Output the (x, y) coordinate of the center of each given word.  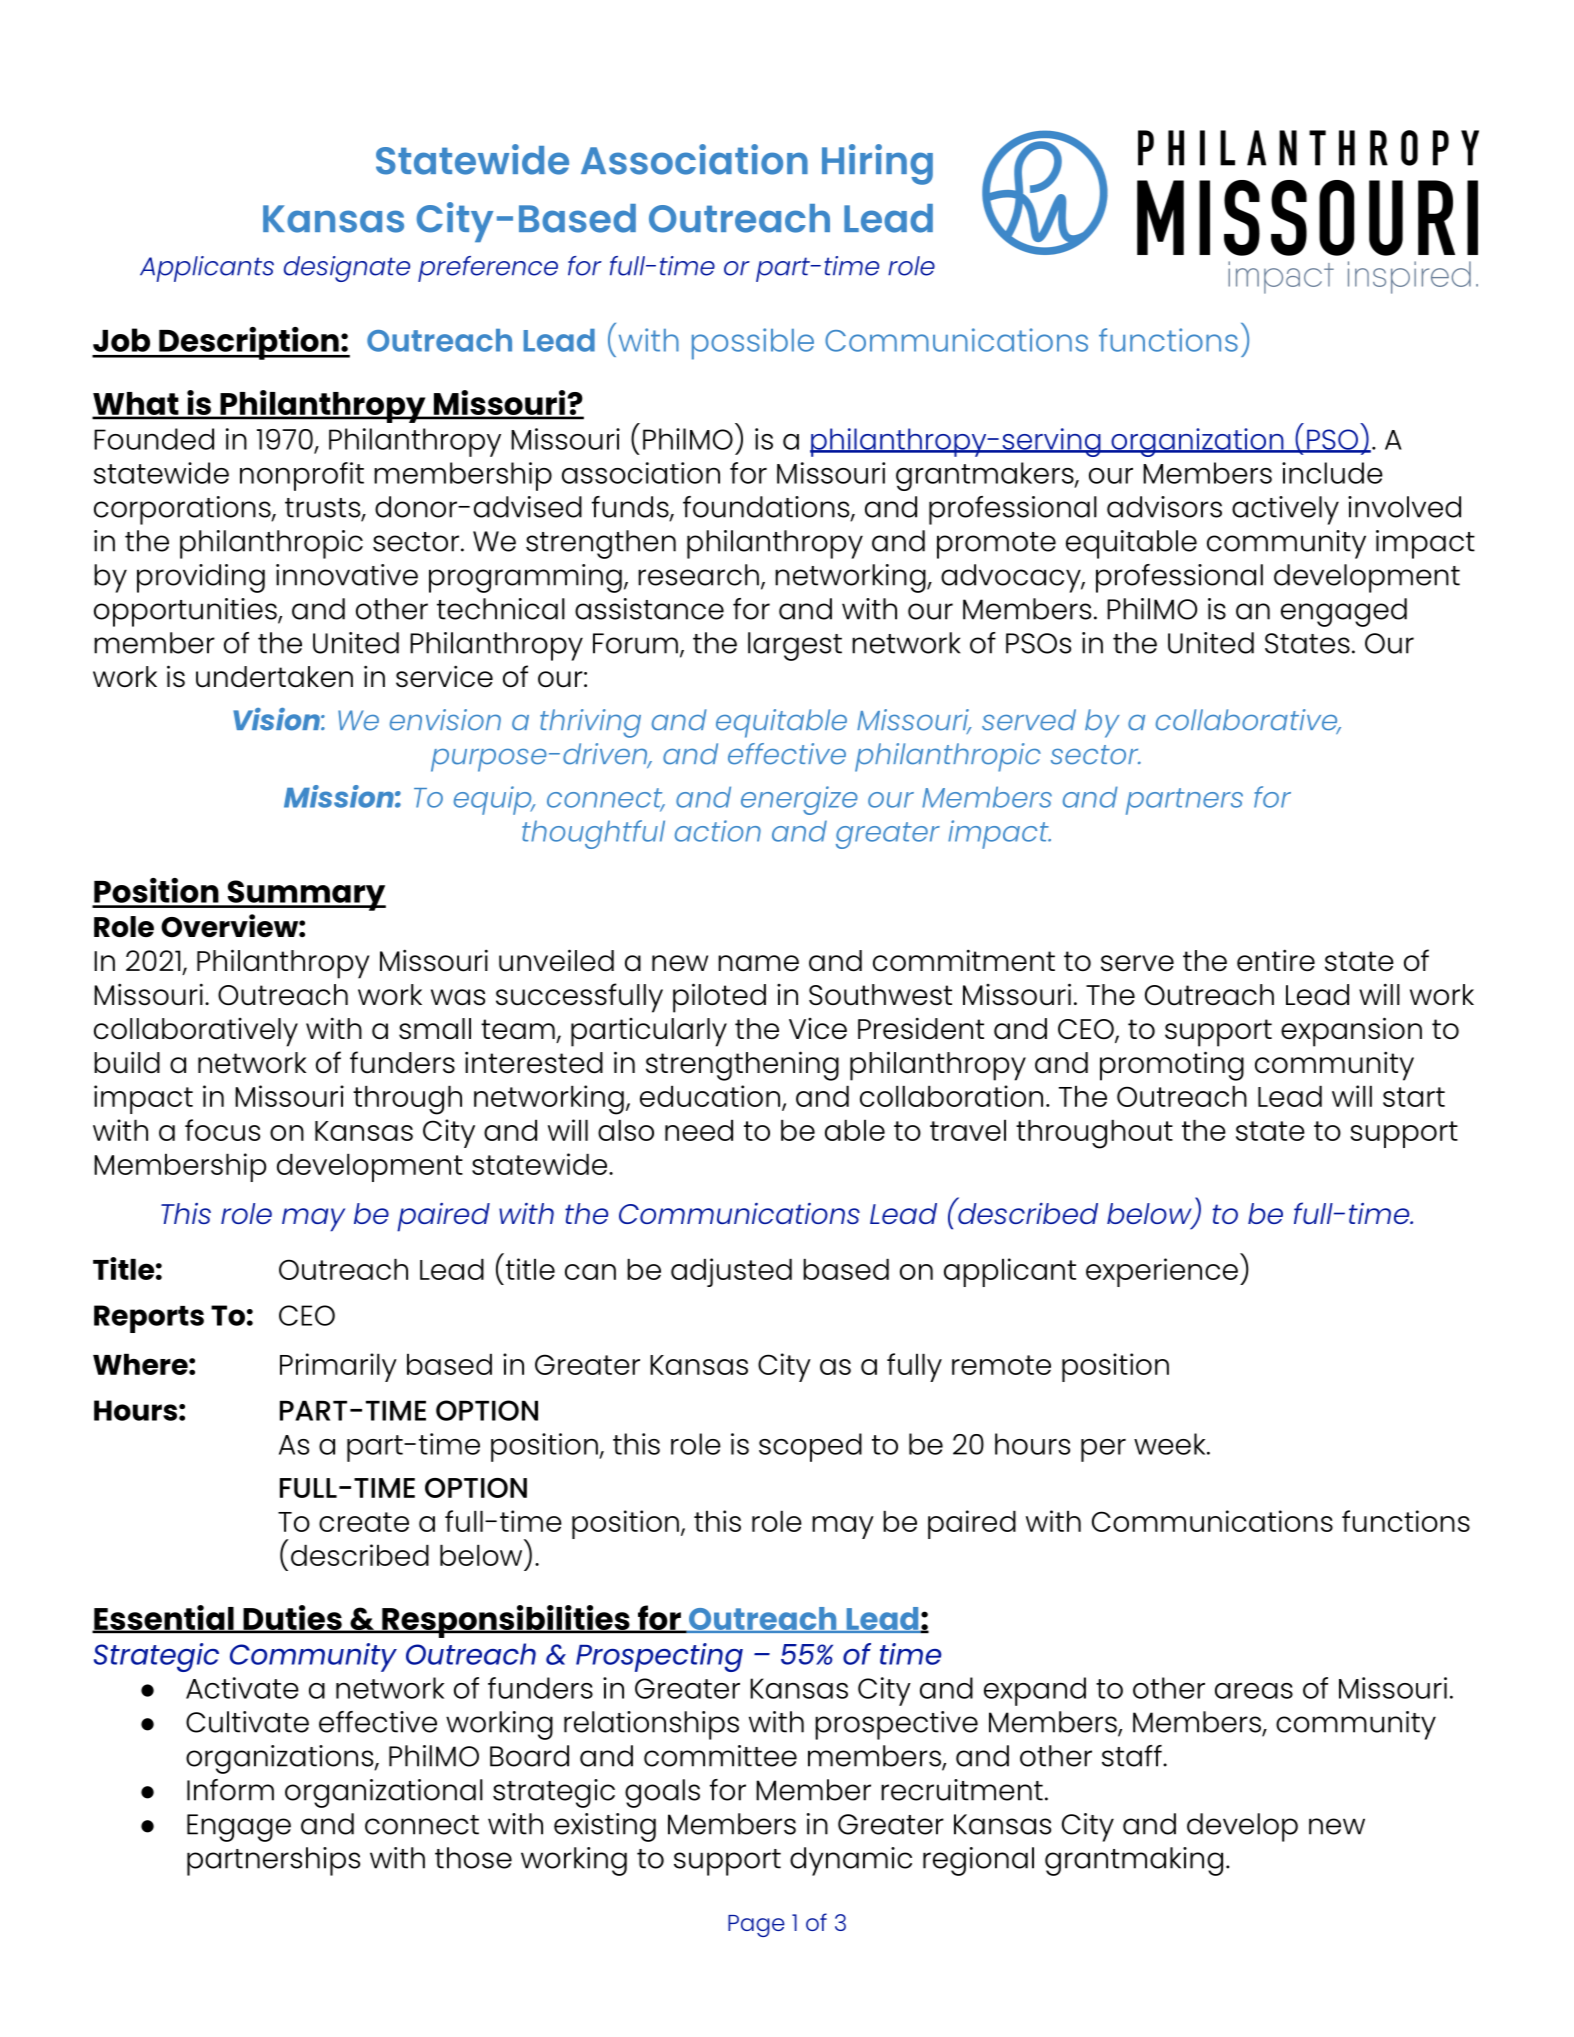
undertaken (274, 677)
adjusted (731, 1272)
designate (347, 269)
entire (1276, 960)
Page (756, 1926)
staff (1133, 1756)
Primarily (338, 1367)
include (1332, 473)
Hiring (877, 164)
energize (799, 800)
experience (1162, 1272)
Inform (230, 1790)
